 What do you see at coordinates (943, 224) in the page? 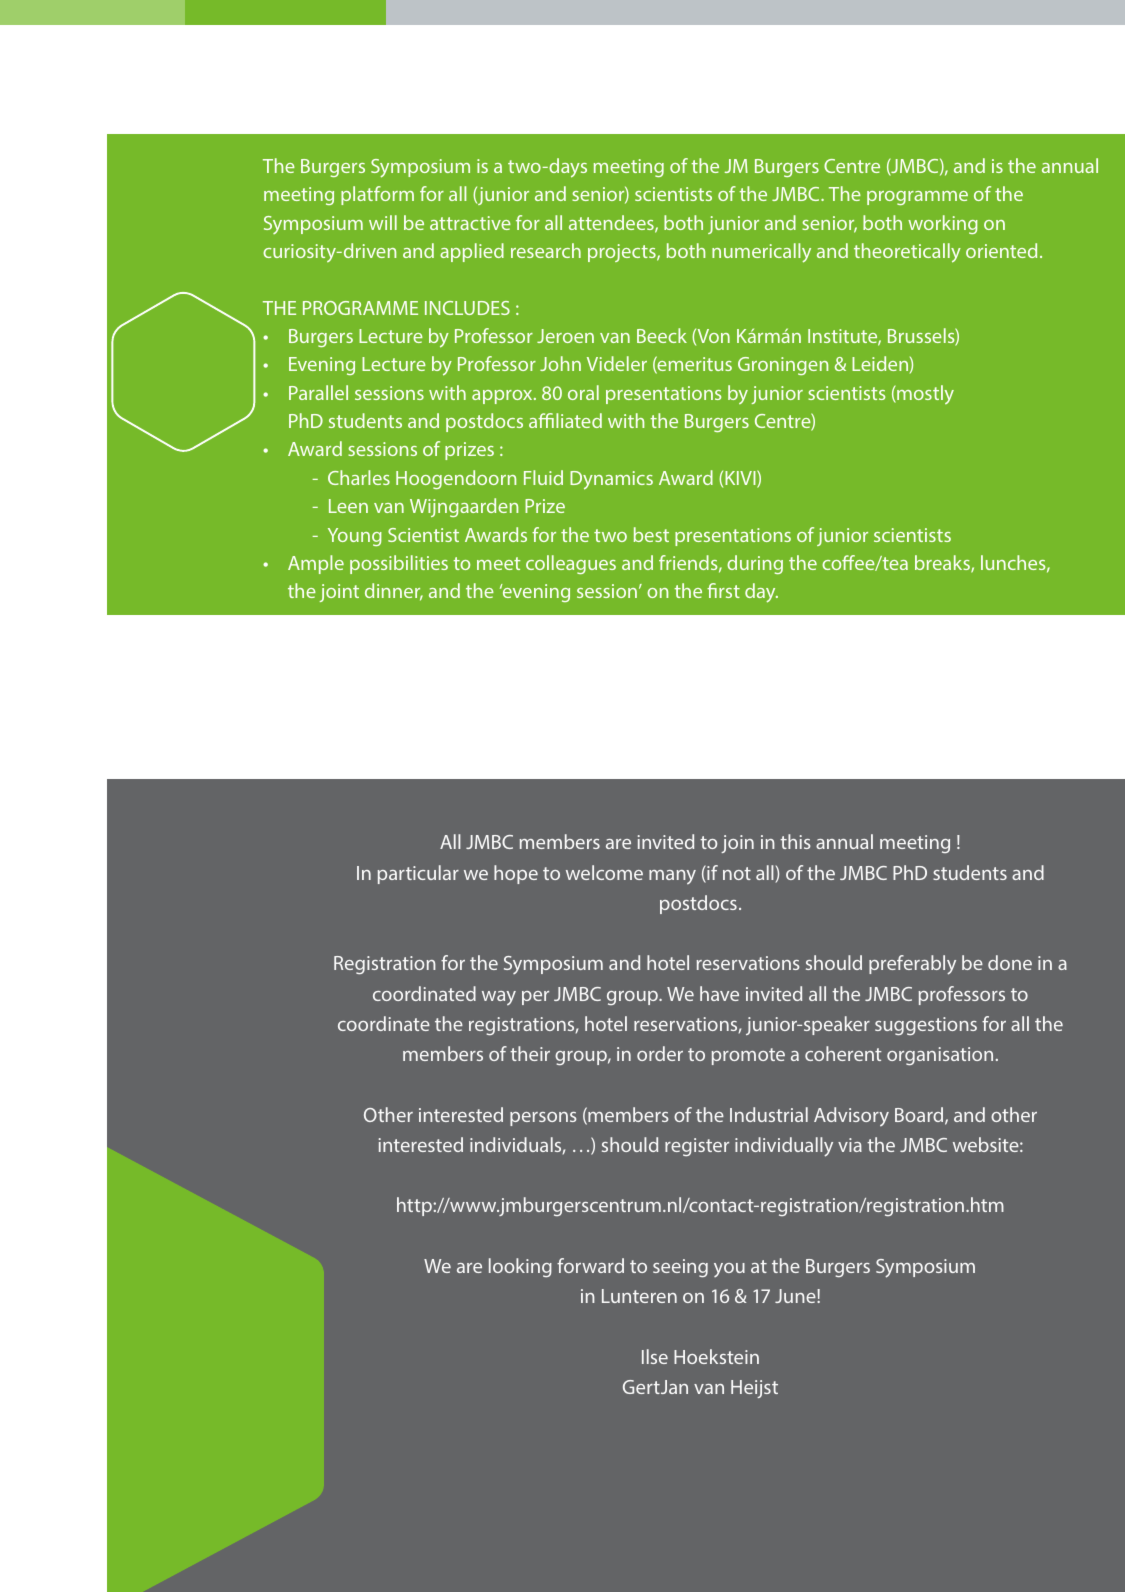
I see `working` at bounding box center [943, 224].
